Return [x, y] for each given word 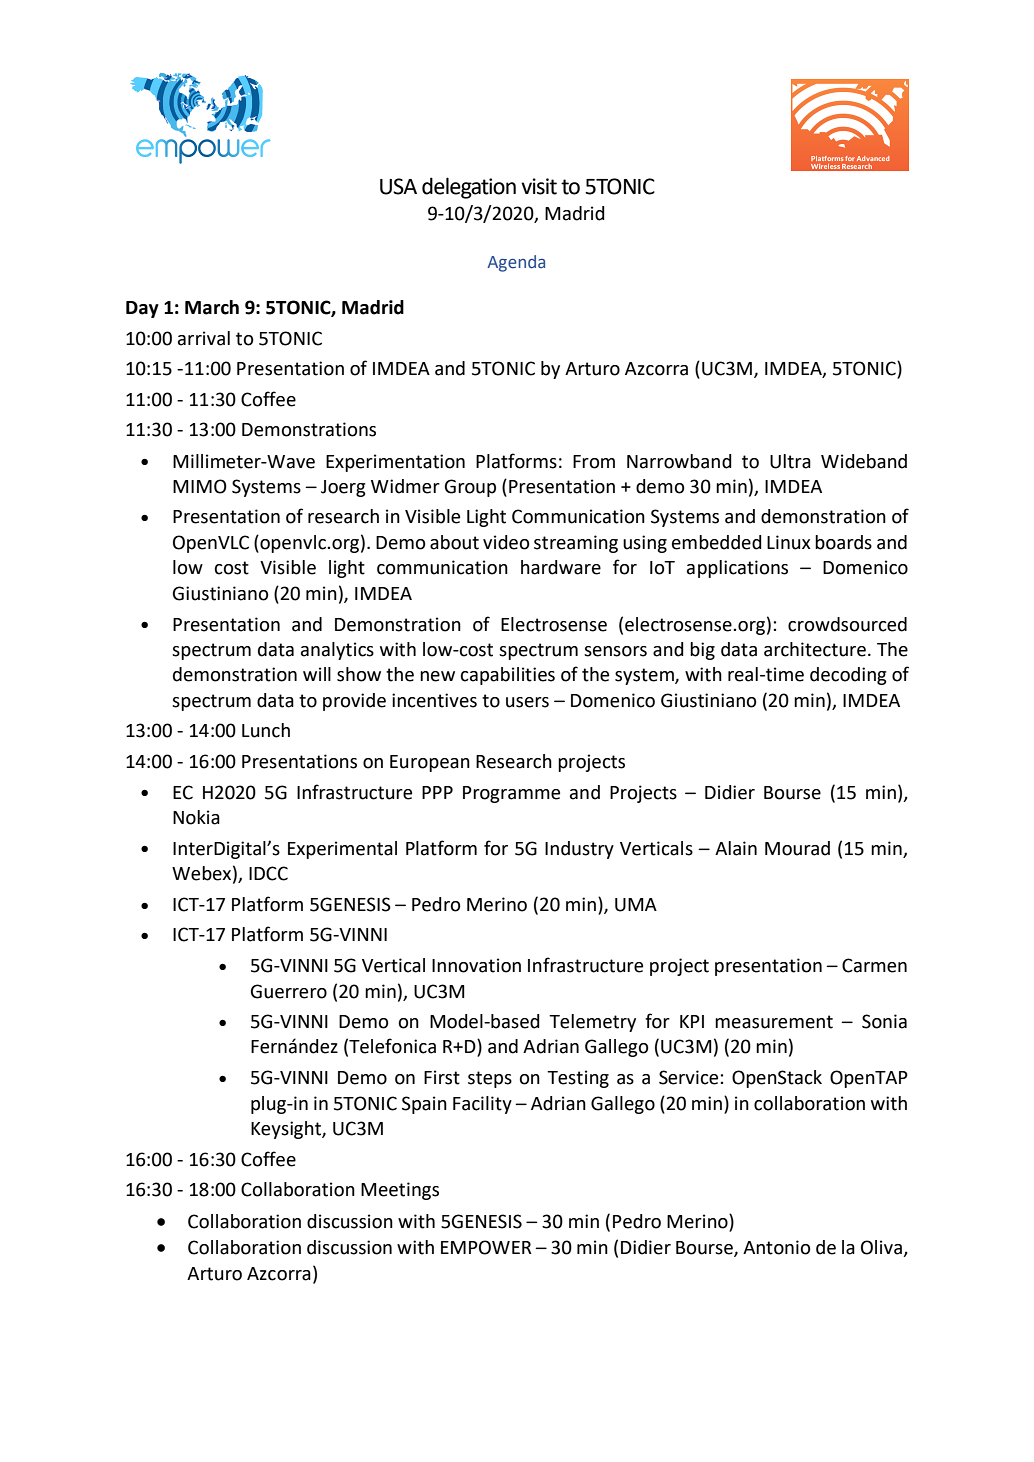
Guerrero [288, 991]
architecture [815, 649]
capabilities [508, 676]
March [212, 307]
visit [539, 186]
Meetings [400, 1191]
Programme [511, 794]
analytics [337, 651]
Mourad [797, 848]
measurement [774, 1022]
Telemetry [592, 1023]
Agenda [516, 263]
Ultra [790, 461]
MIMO [200, 486]
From [594, 462]
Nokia [196, 817]
